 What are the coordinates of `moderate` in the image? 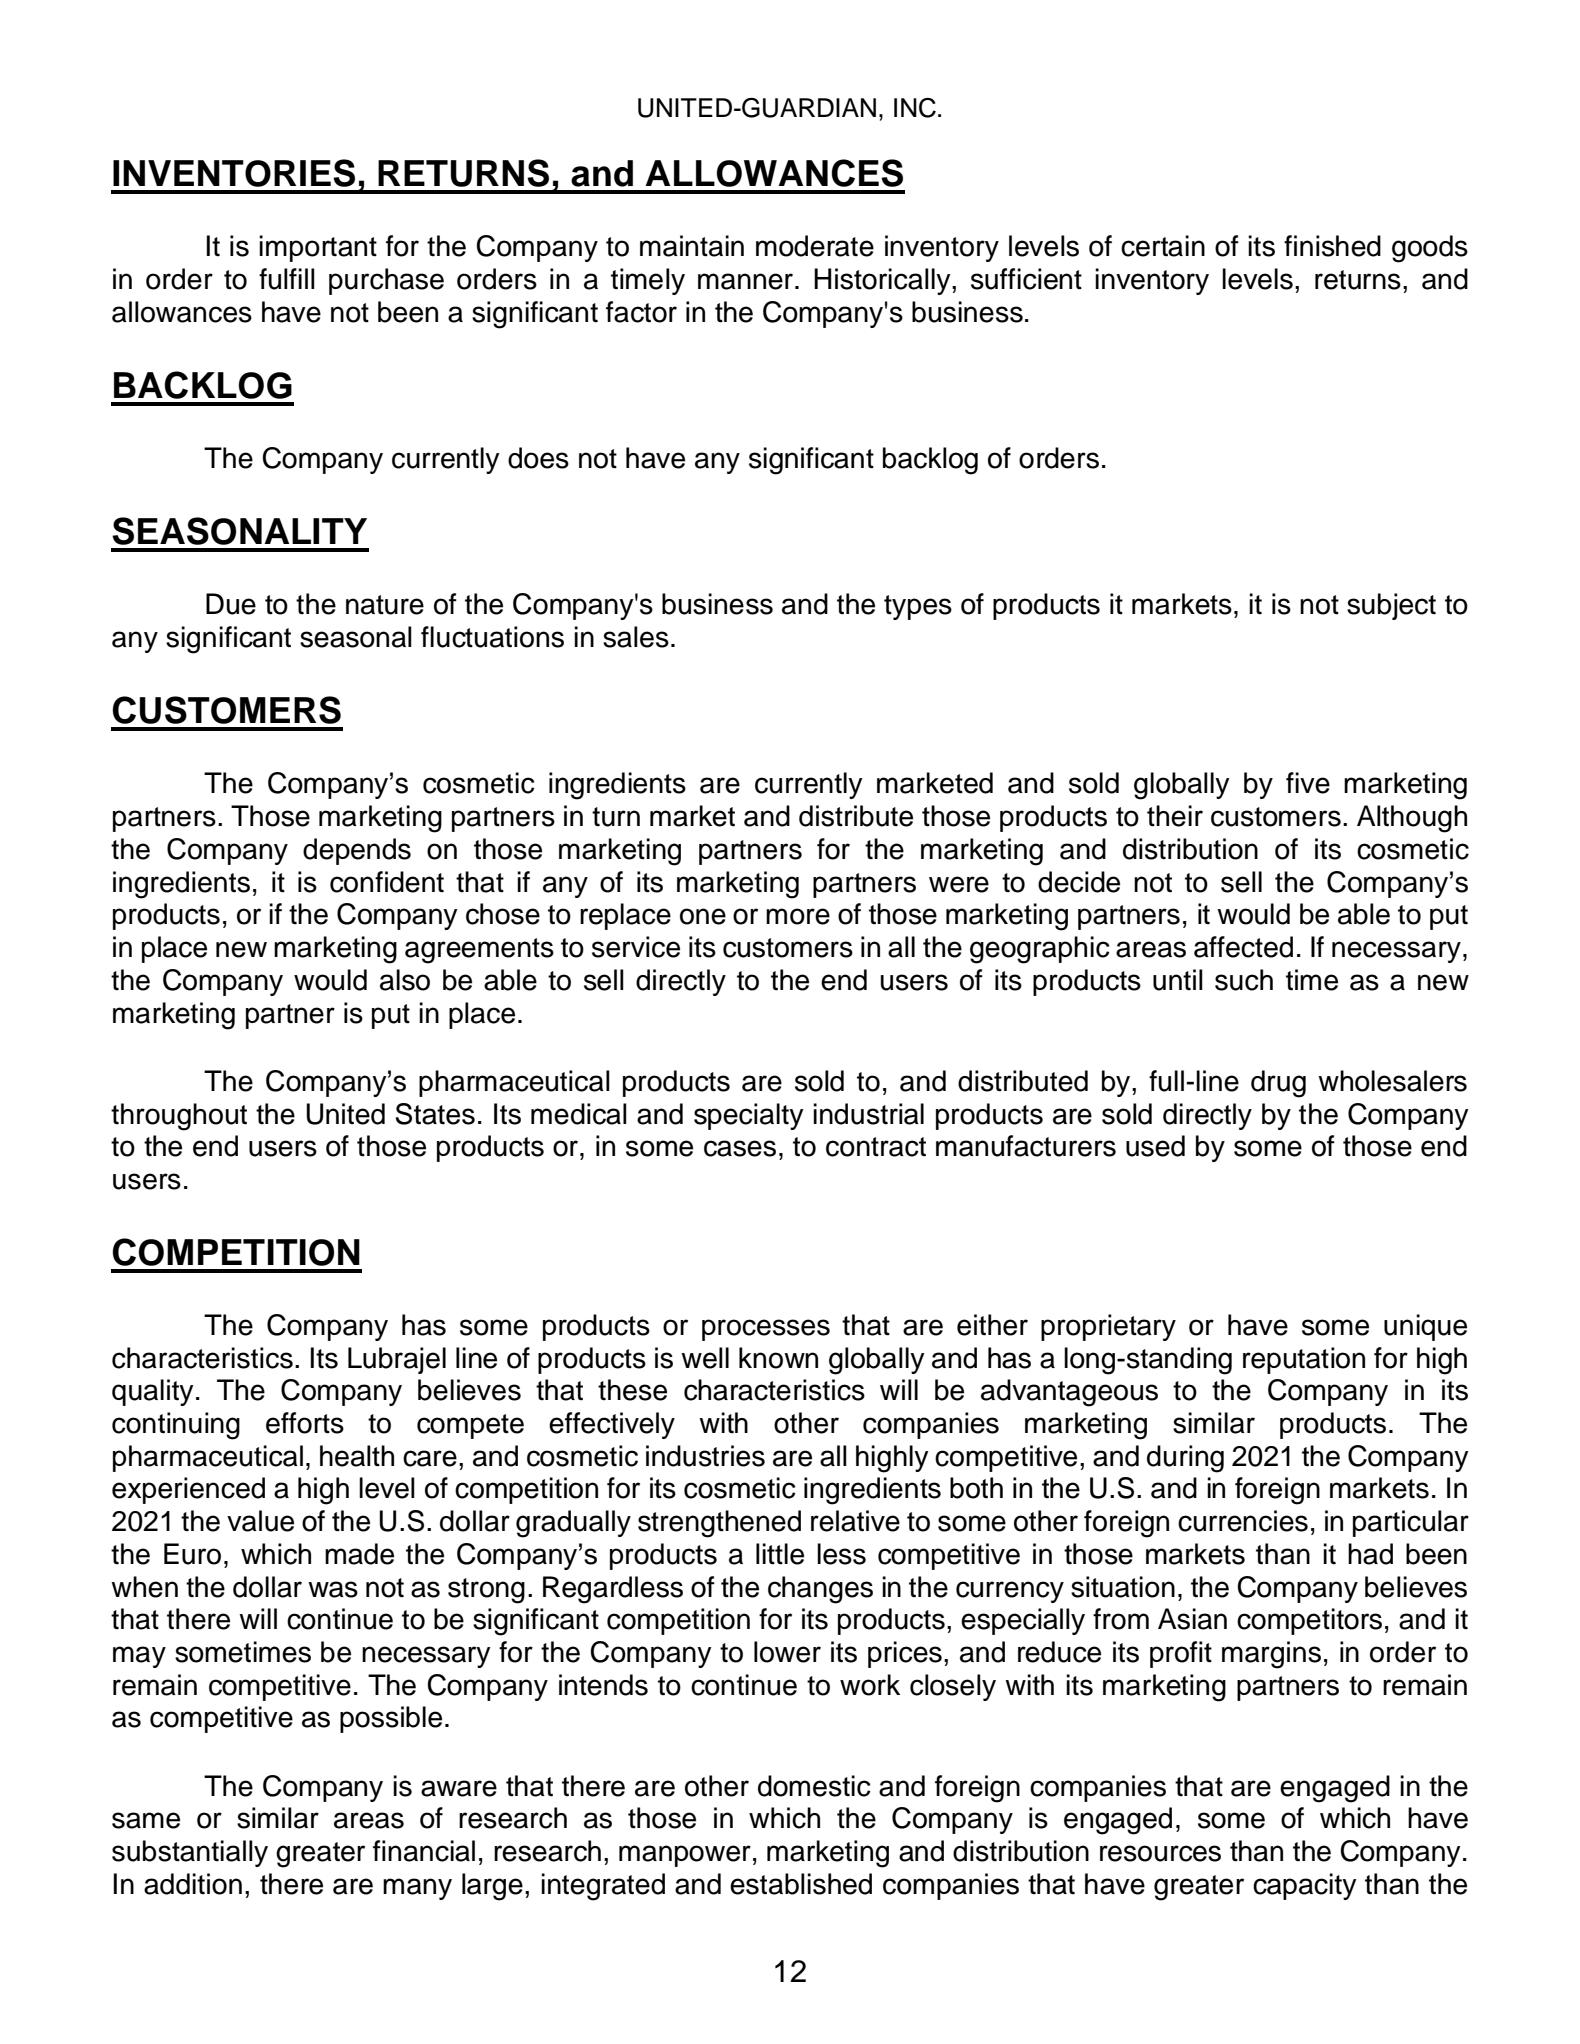 It's located at (815, 246).
